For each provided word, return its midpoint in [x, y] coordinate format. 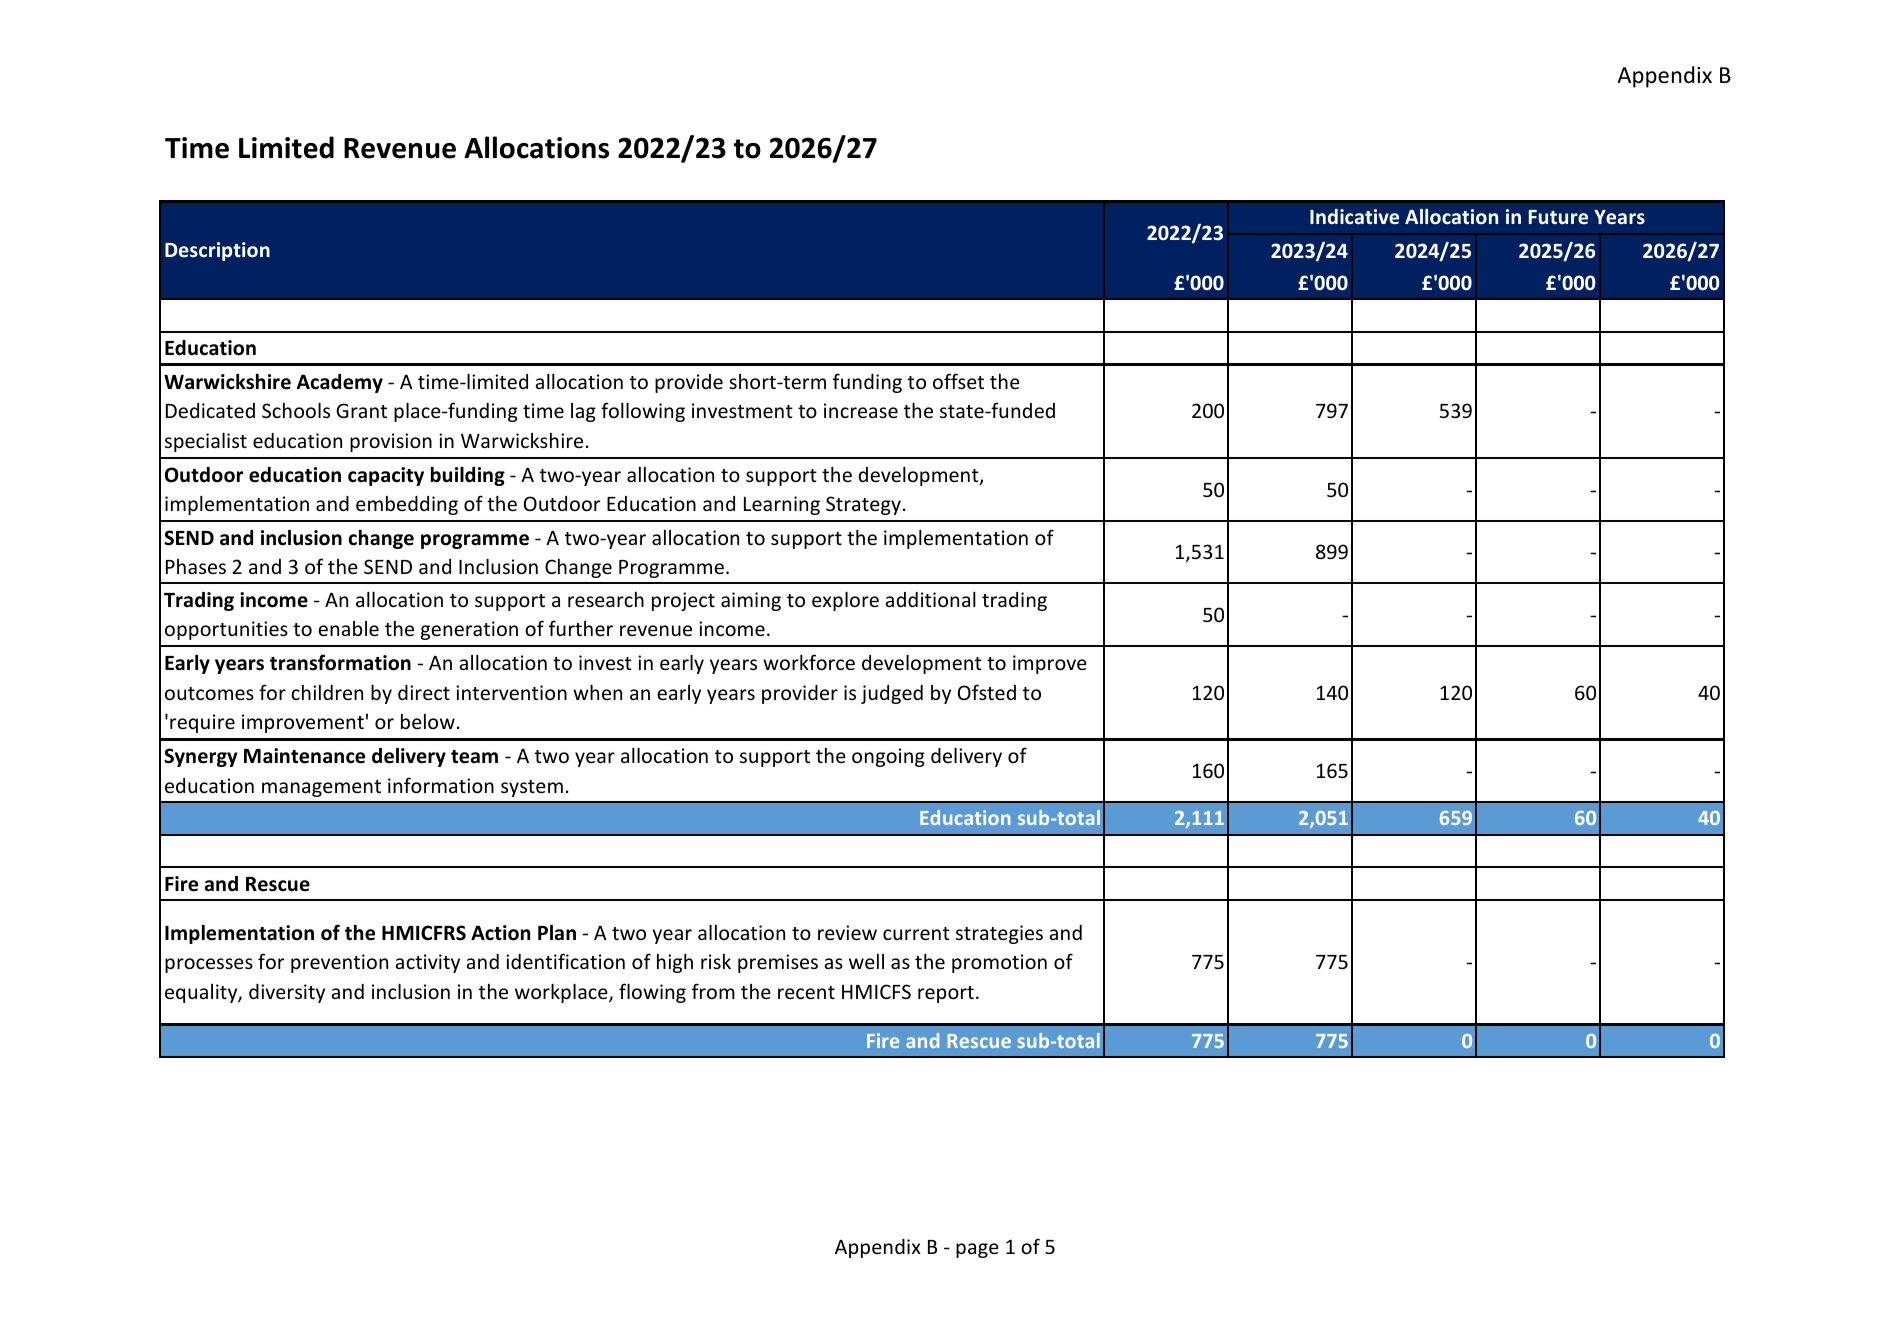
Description [217, 251]
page [977, 1250]
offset [958, 381]
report [946, 994]
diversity [287, 993]
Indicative [1354, 216]
